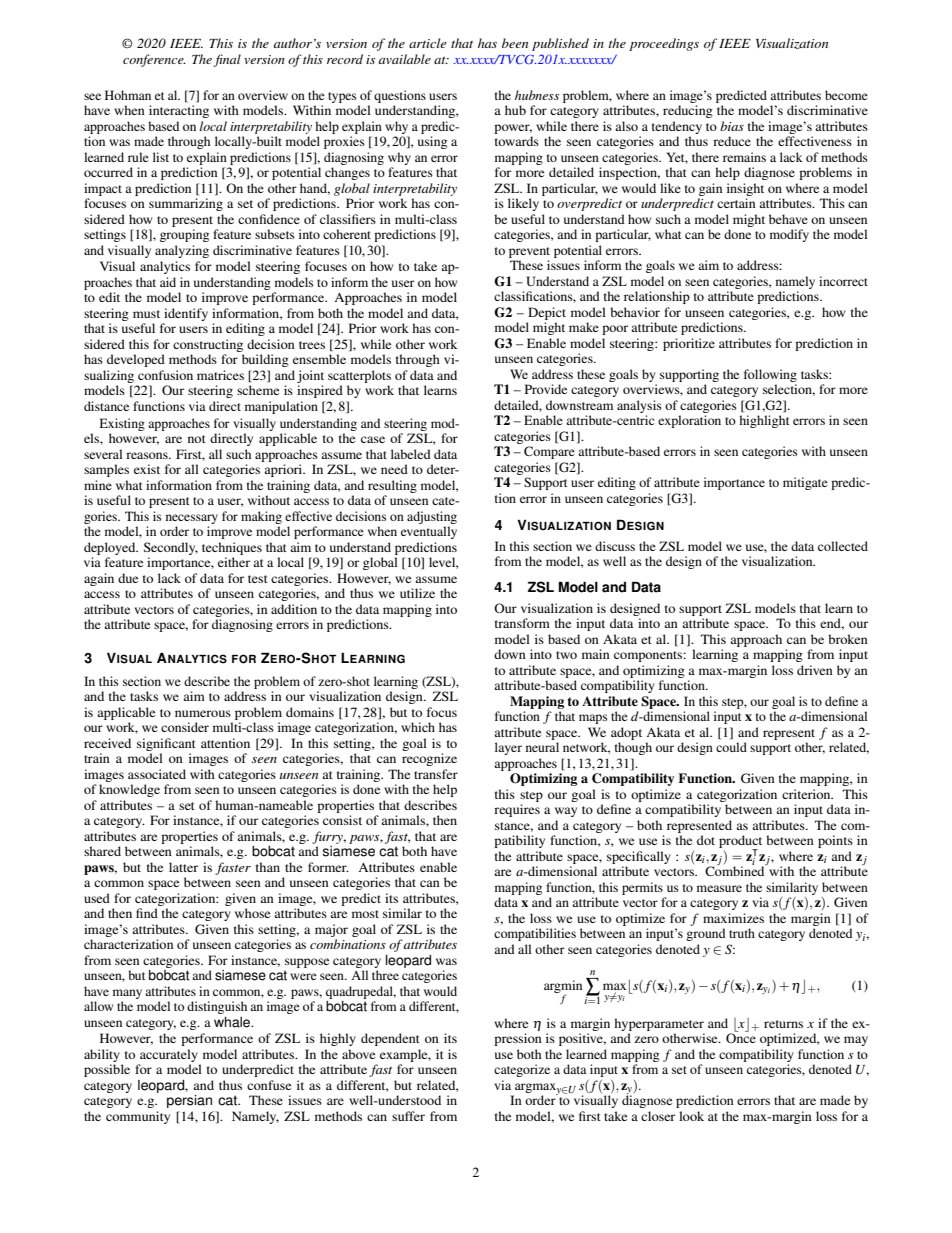 This page has width=952, height=1233. Describe the element at coordinates (815, 670) in the page. I see `driven` at that location.
